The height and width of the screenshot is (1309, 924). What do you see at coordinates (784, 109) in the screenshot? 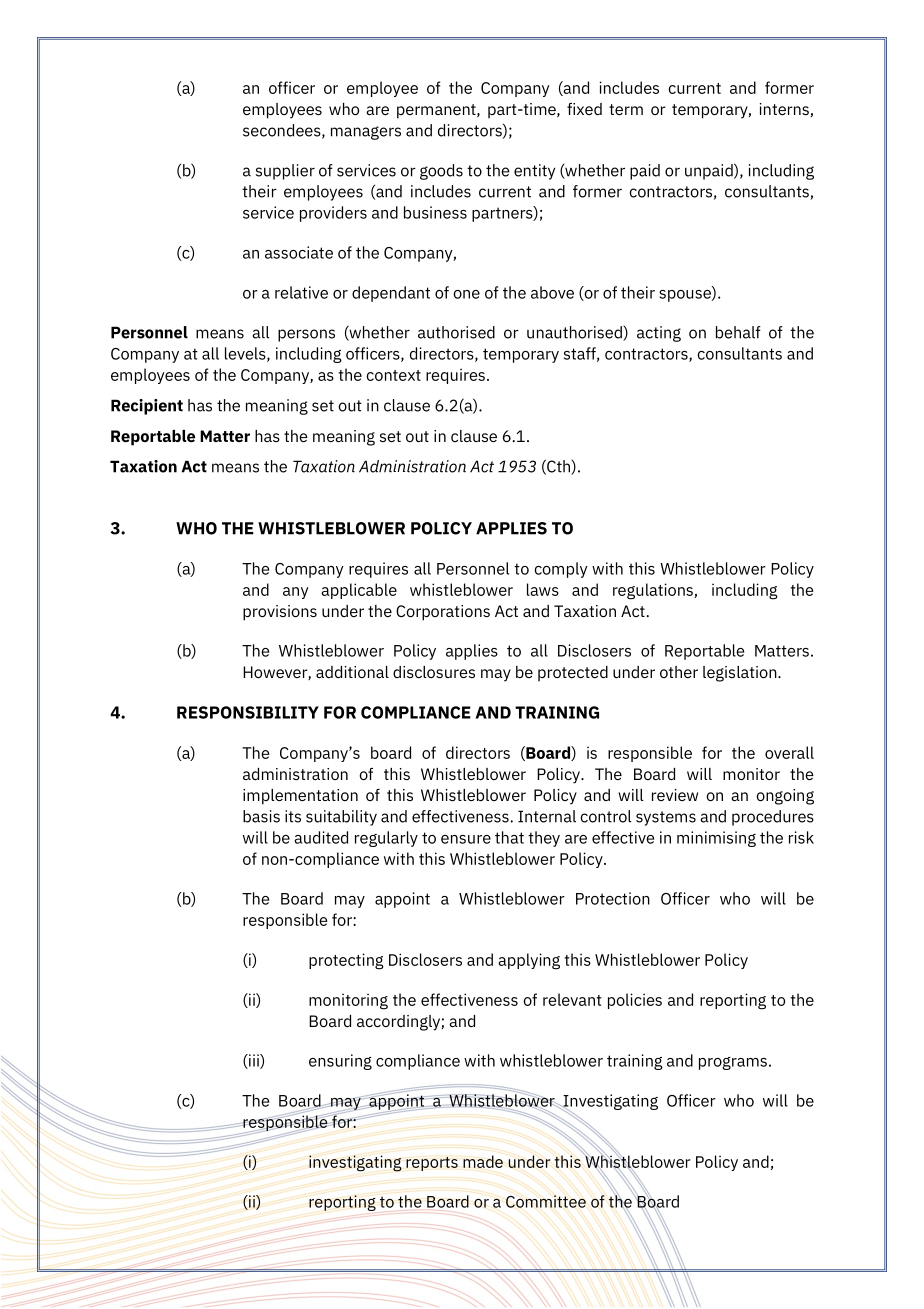
I see `interns` at bounding box center [784, 109].
